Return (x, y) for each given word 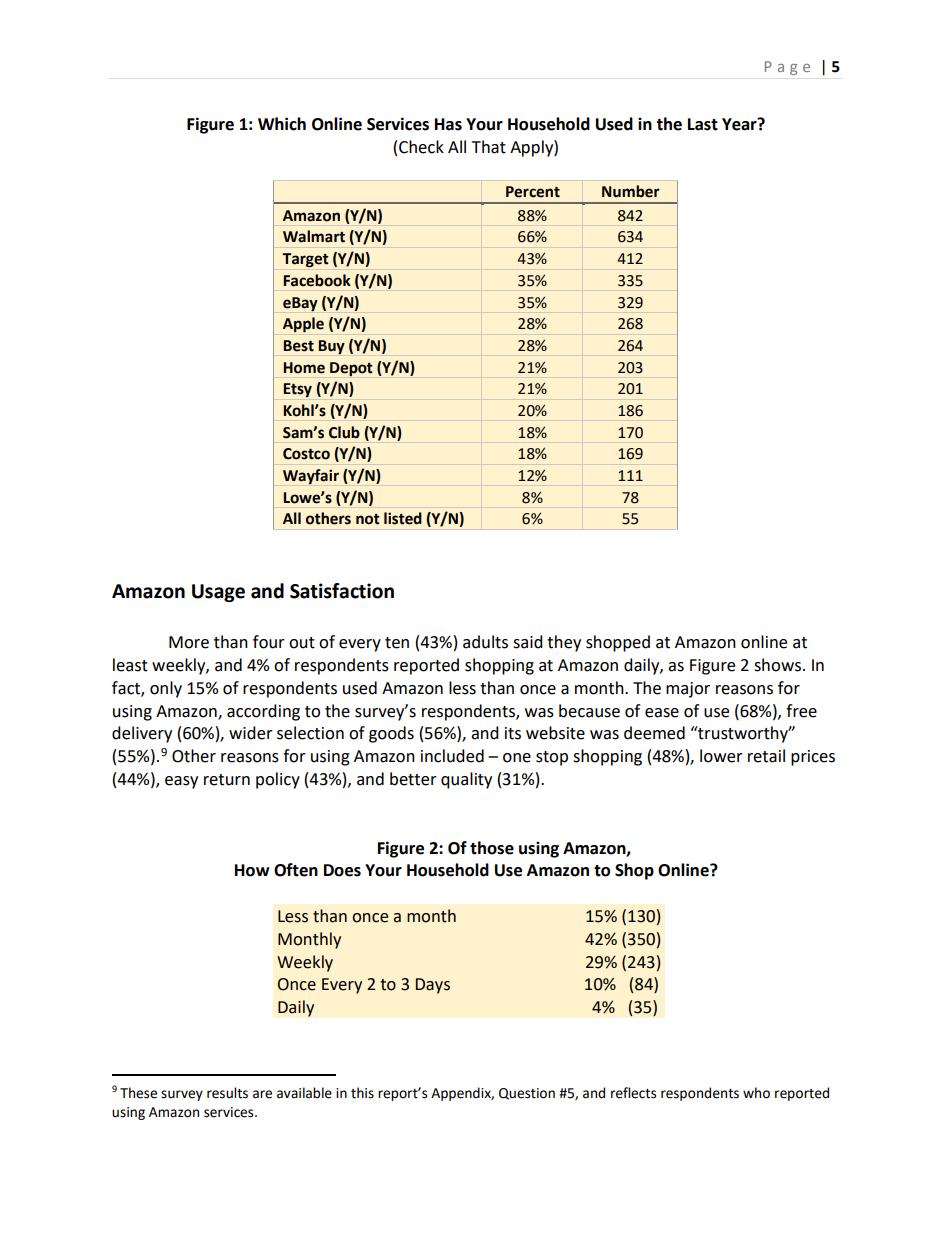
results (227, 1093)
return (227, 780)
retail (766, 756)
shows (777, 665)
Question (527, 1094)
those (492, 848)
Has (448, 124)
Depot (351, 369)
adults (485, 642)
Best (298, 346)
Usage (218, 593)
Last (703, 124)
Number (631, 191)
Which (282, 124)
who (756, 1093)
